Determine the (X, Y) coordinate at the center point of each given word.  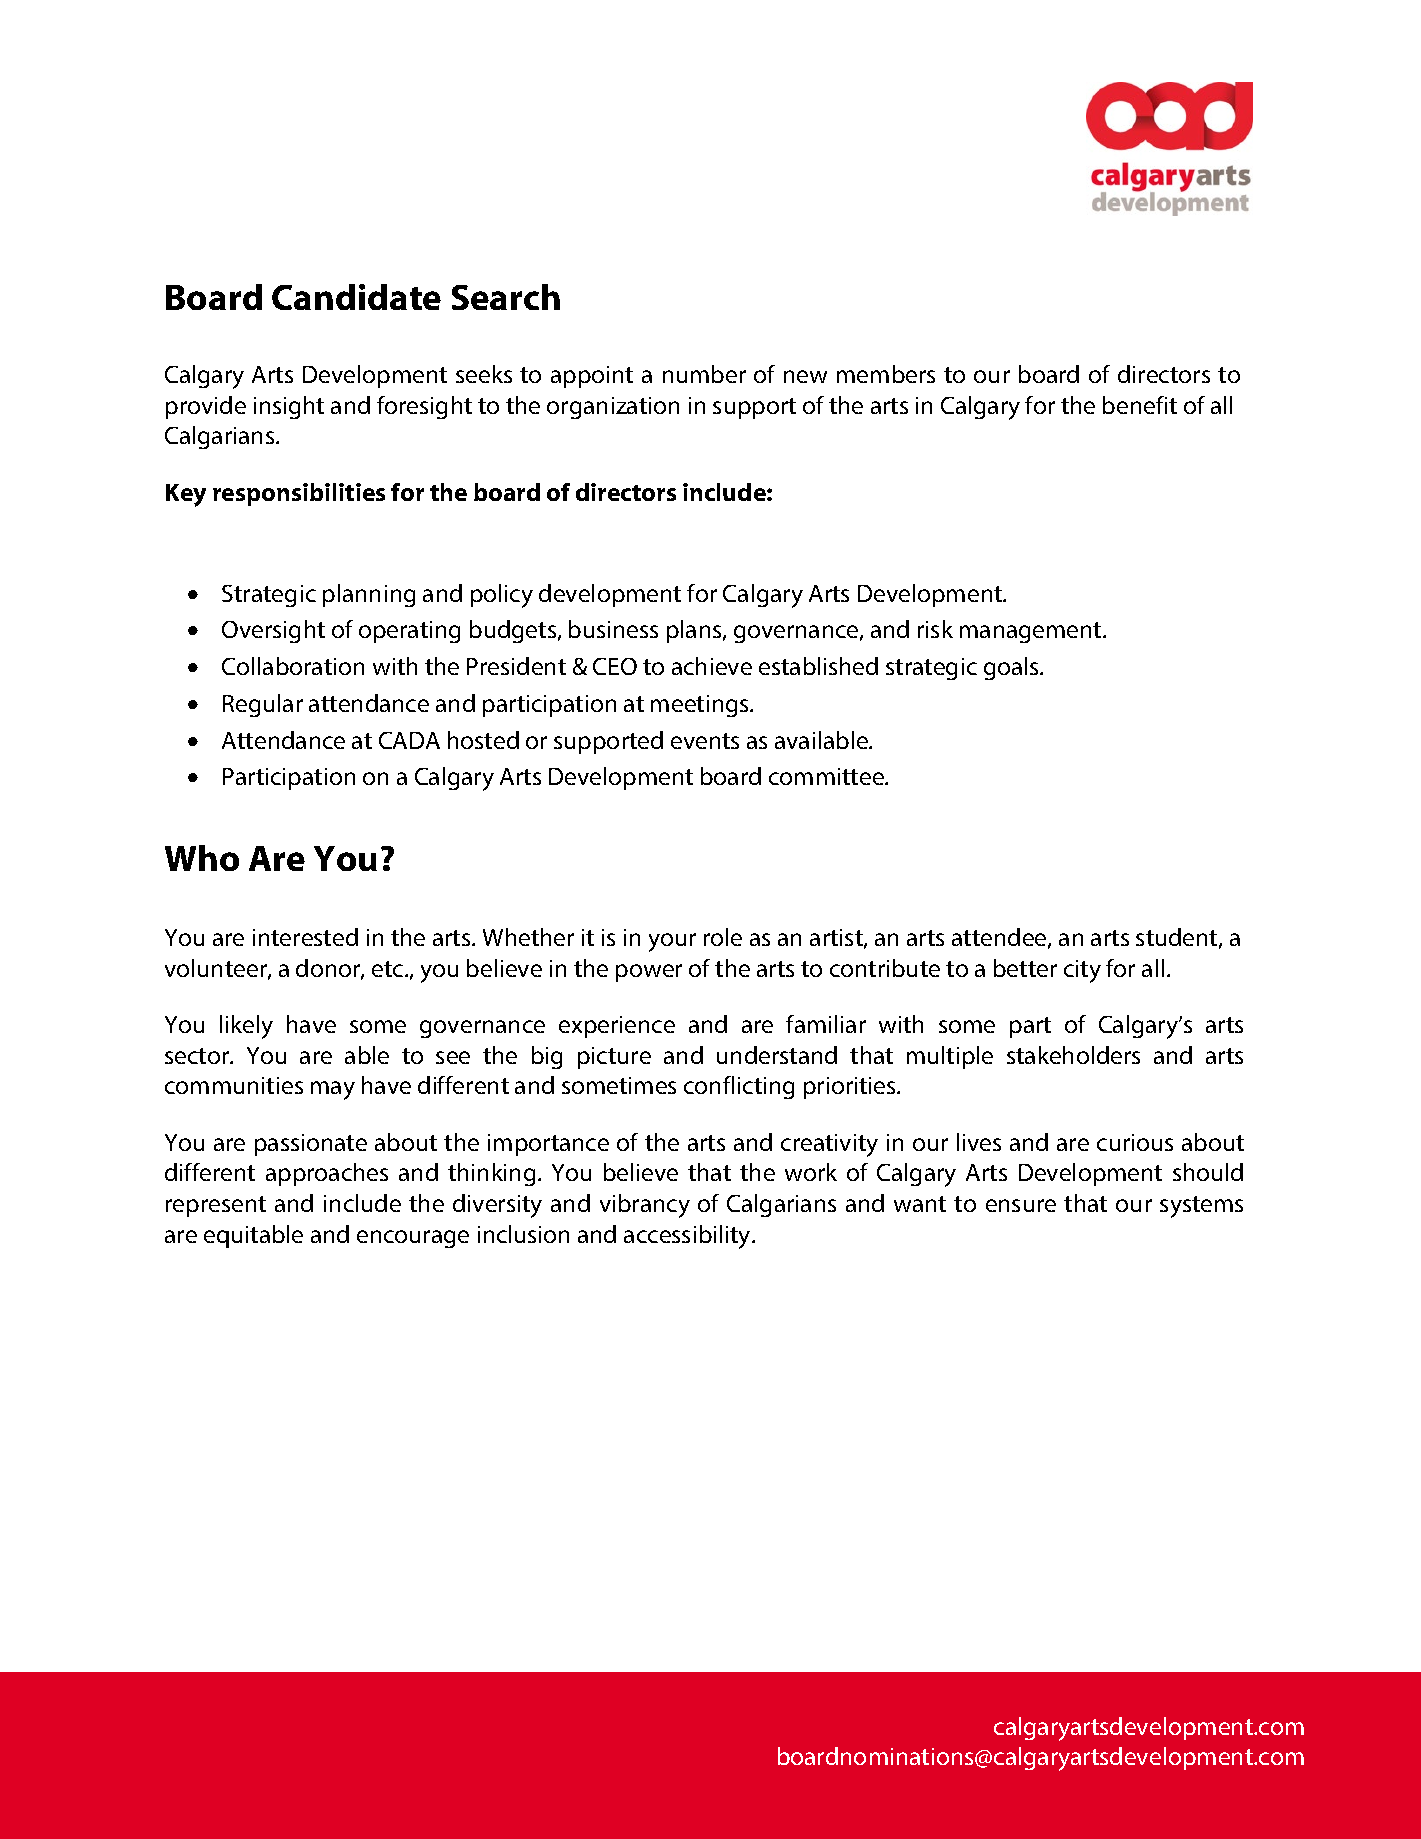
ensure (1021, 1205)
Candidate (356, 297)
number (704, 374)
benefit (1140, 405)
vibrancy (645, 1206)
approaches (327, 1174)
